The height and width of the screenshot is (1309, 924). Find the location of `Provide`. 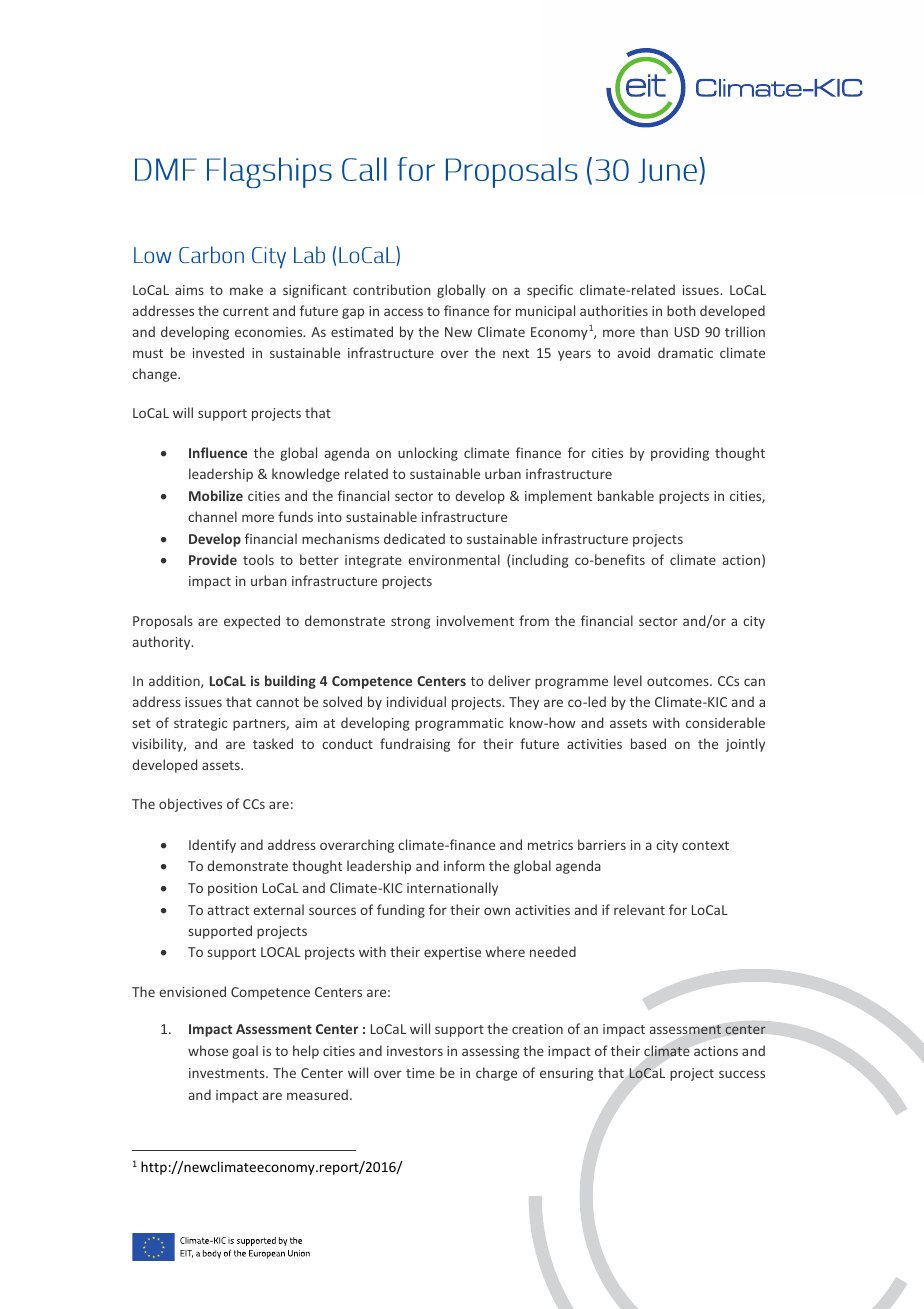

Provide is located at coordinates (213, 559).
